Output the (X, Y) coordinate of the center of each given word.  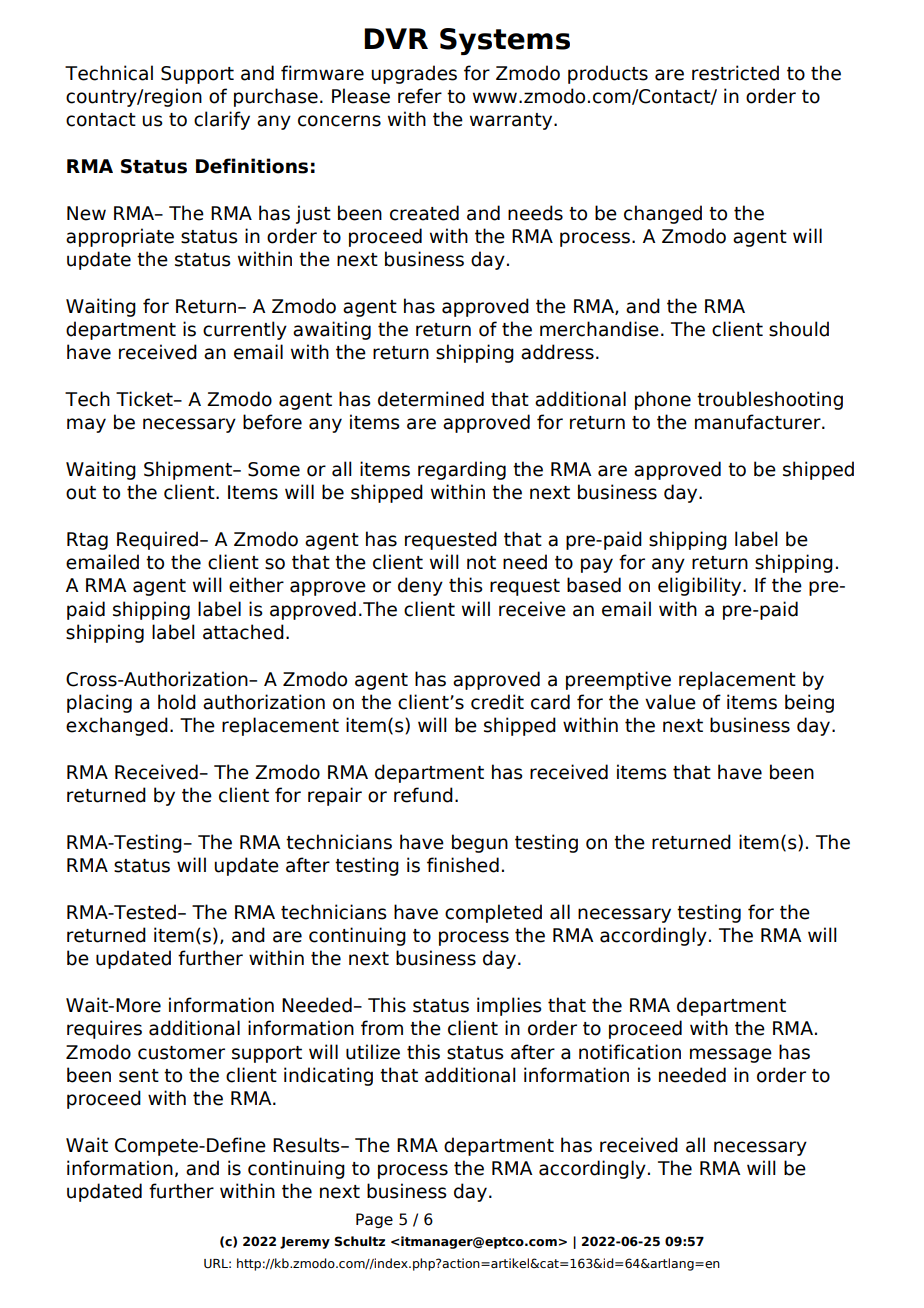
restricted (735, 73)
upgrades (414, 74)
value (670, 702)
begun (480, 843)
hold (177, 702)
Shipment (189, 470)
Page (374, 1220)
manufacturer (759, 422)
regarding (462, 470)
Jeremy (305, 1243)
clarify (222, 120)
